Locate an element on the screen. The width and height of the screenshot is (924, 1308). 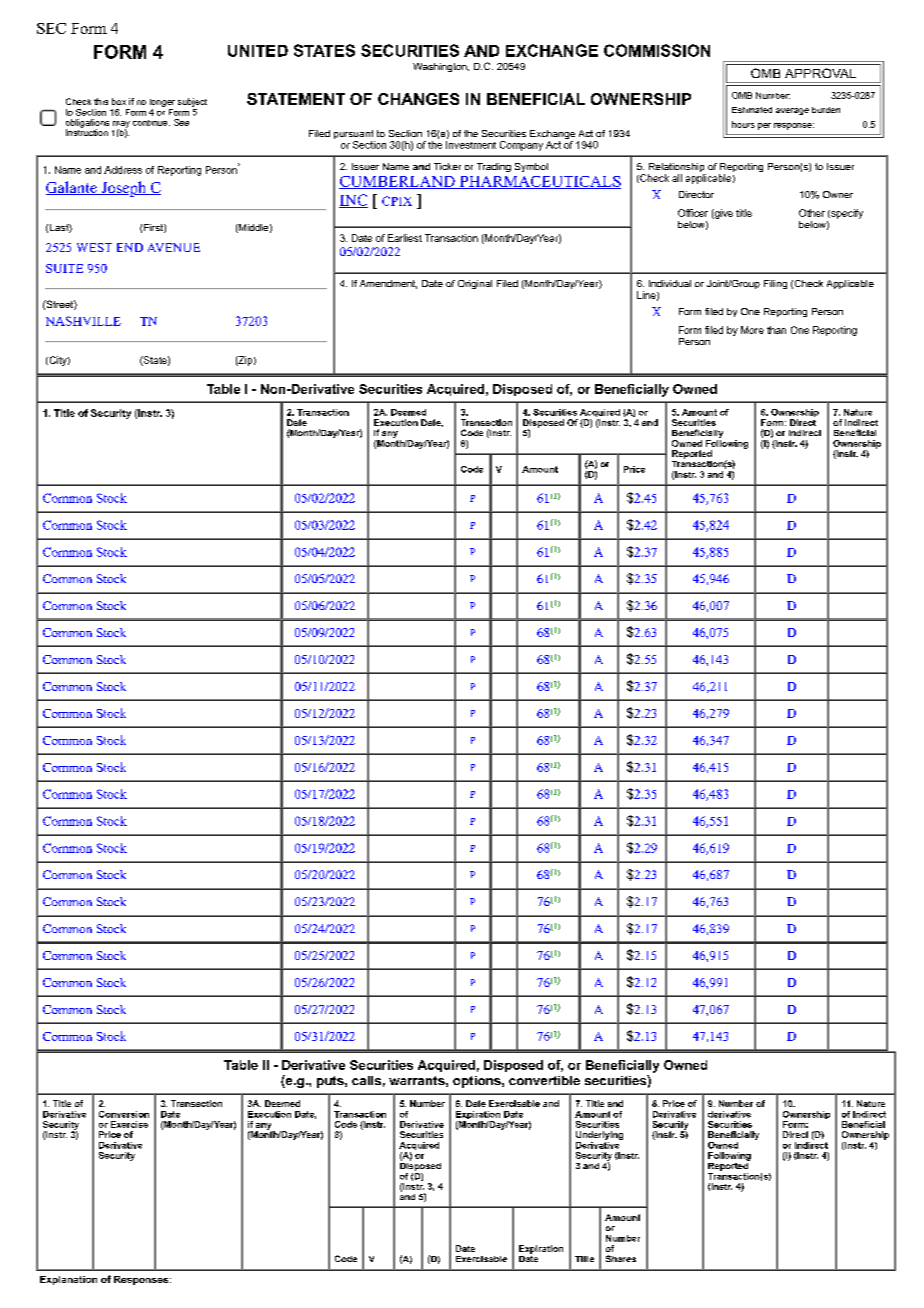
Explanation is located at coordinates (68, 1280).
